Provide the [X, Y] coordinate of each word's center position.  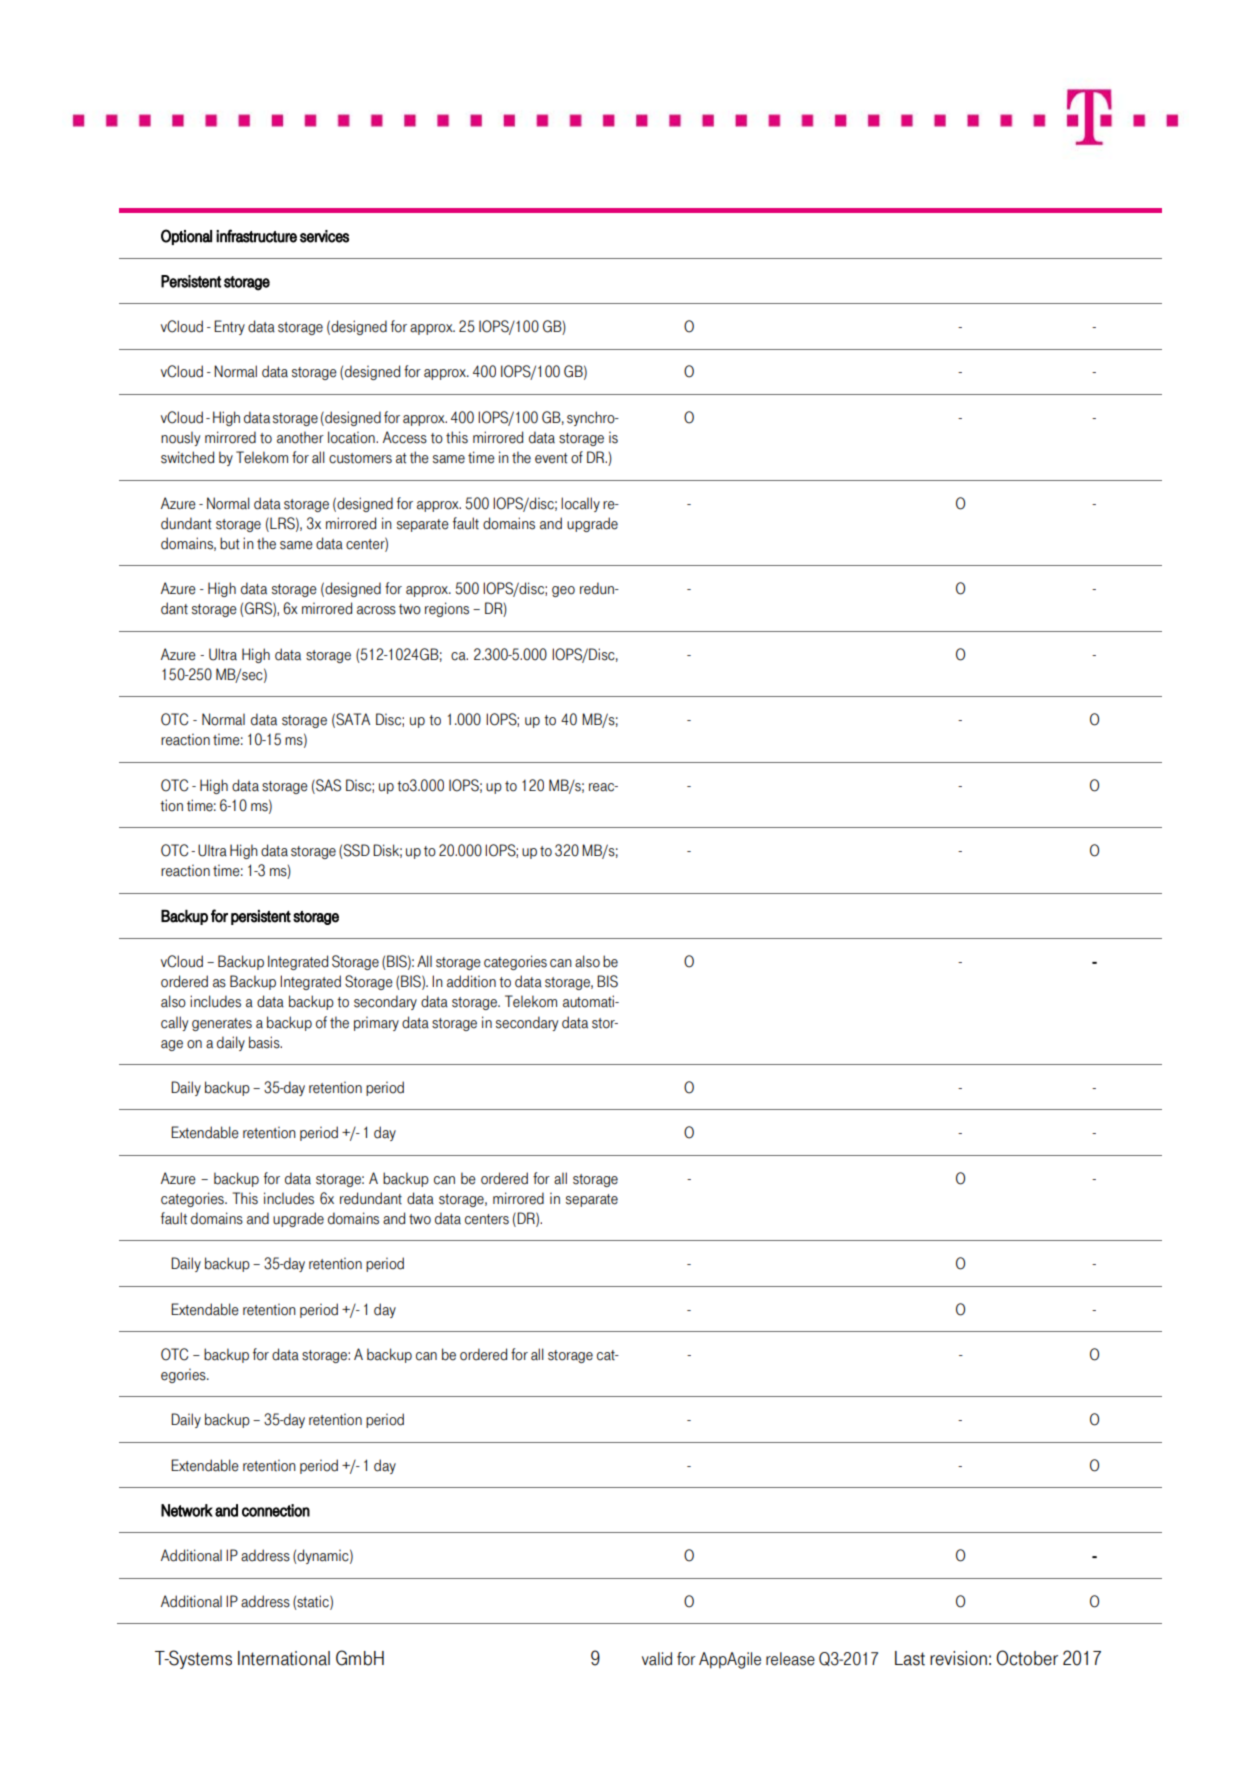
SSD [357, 850]
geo [563, 591]
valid [657, 1659]
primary [376, 1023]
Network [187, 1510]
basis [265, 1042]
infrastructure [256, 236]
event [551, 458]
